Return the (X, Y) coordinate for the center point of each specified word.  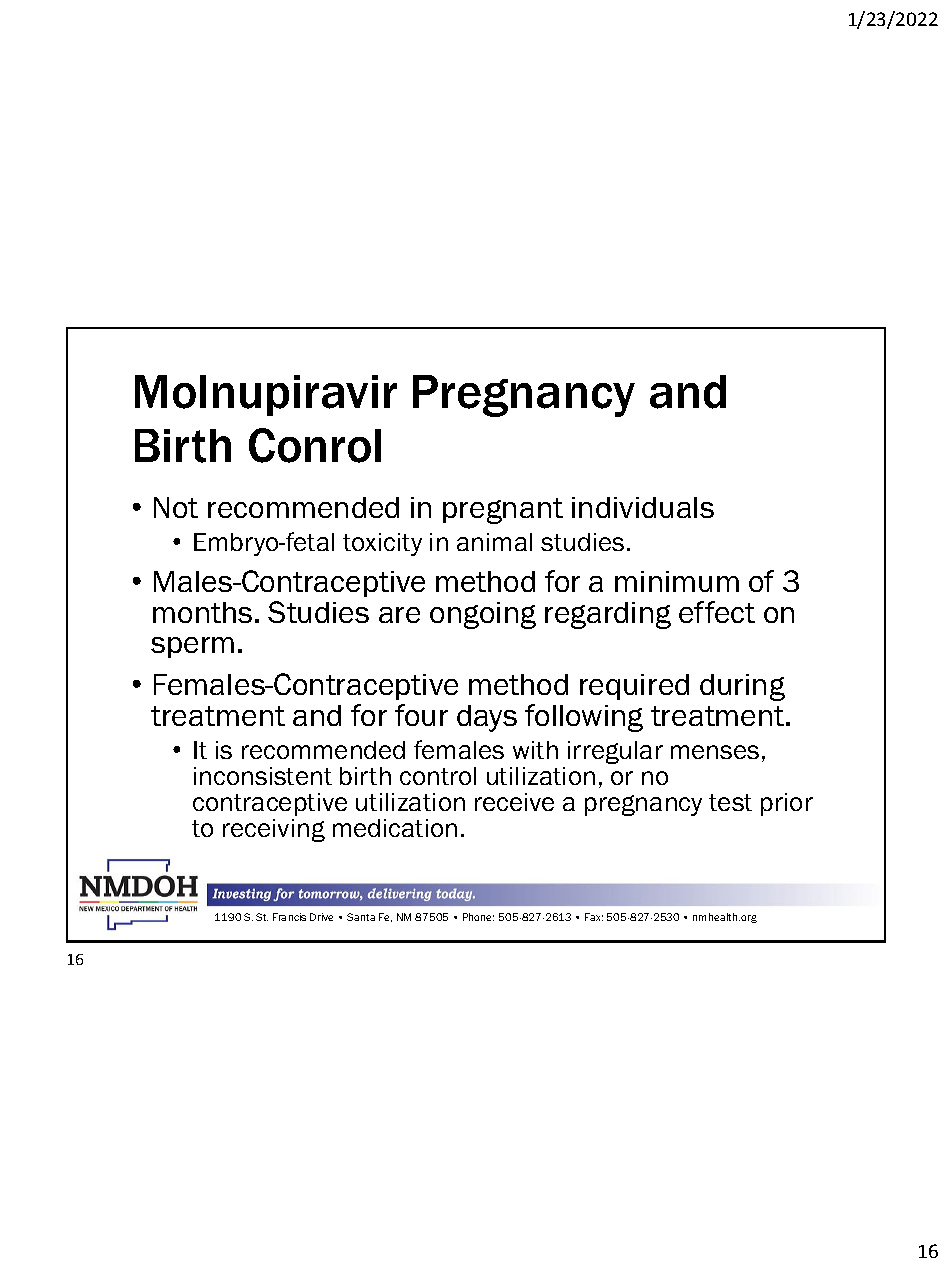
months (202, 612)
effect (717, 612)
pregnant (503, 511)
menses (715, 752)
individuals (643, 507)
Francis (289, 917)
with (535, 750)
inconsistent (263, 776)
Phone (478, 917)
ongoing (483, 615)
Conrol (315, 445)
